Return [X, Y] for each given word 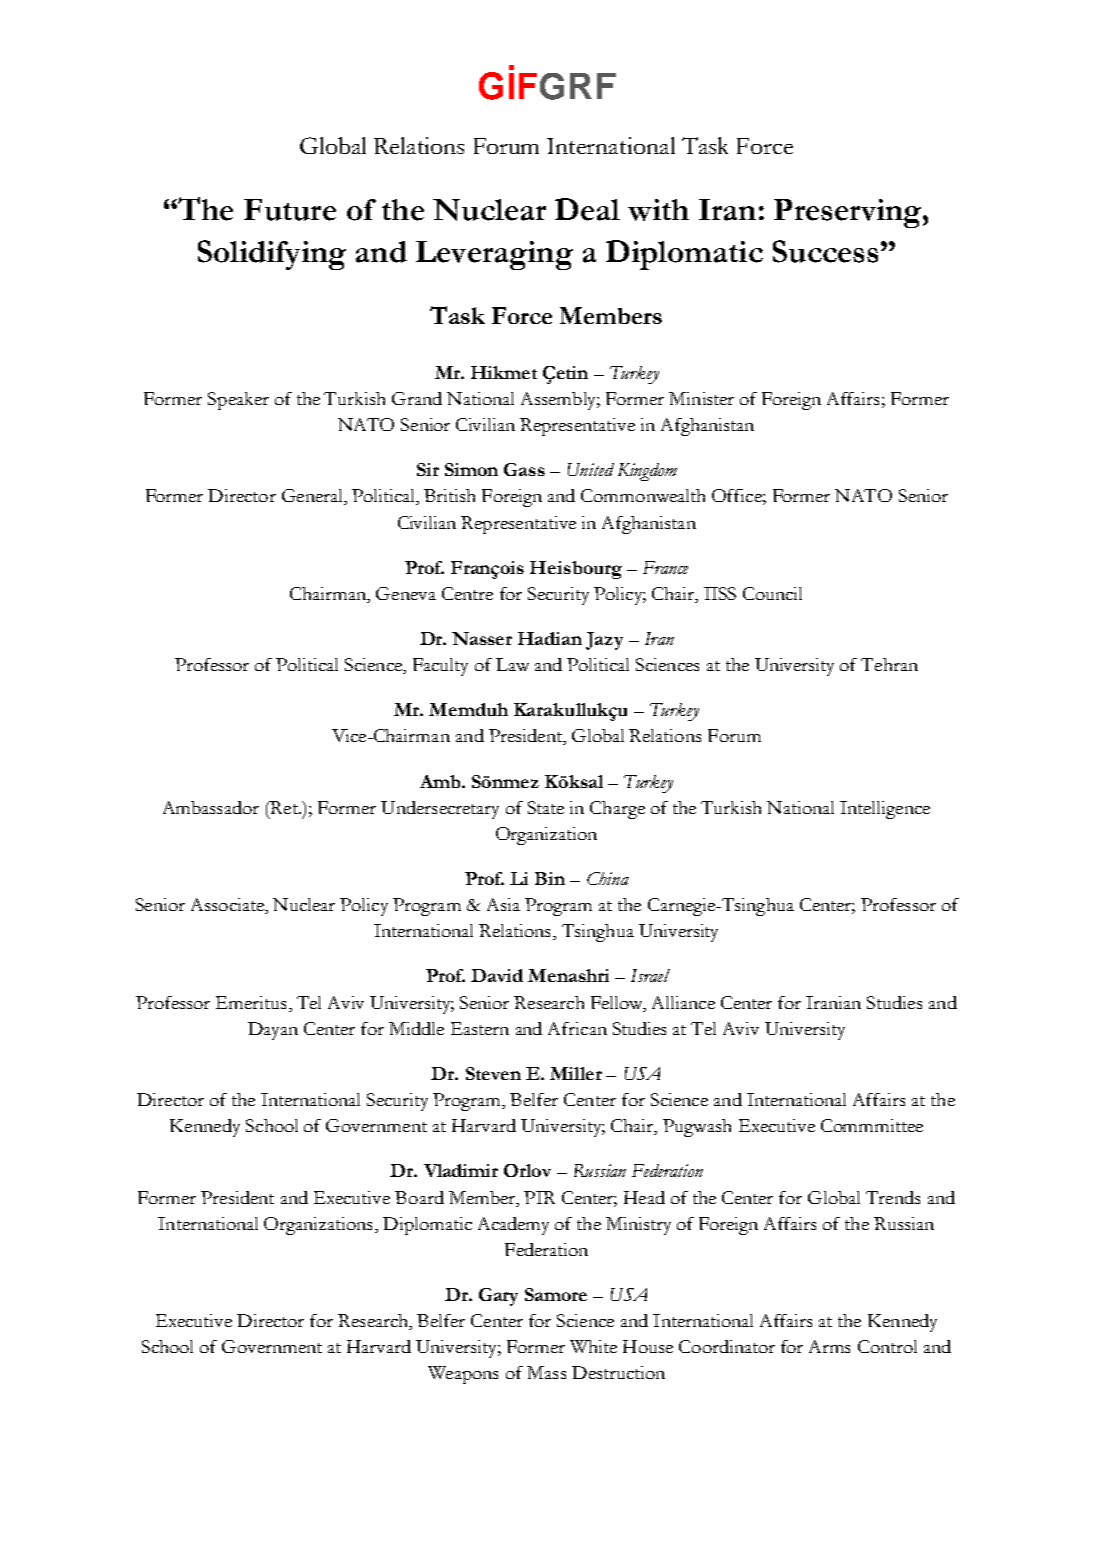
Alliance [683, 1002]
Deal [587, 209]
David [497, 975]
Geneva [406, 593]
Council [772, 593]
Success [825, 251]
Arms [829, 1346]
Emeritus [251, 1002]
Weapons [463, 1375]
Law [512, 664]
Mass [546, 1372]
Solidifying [272, 255]
